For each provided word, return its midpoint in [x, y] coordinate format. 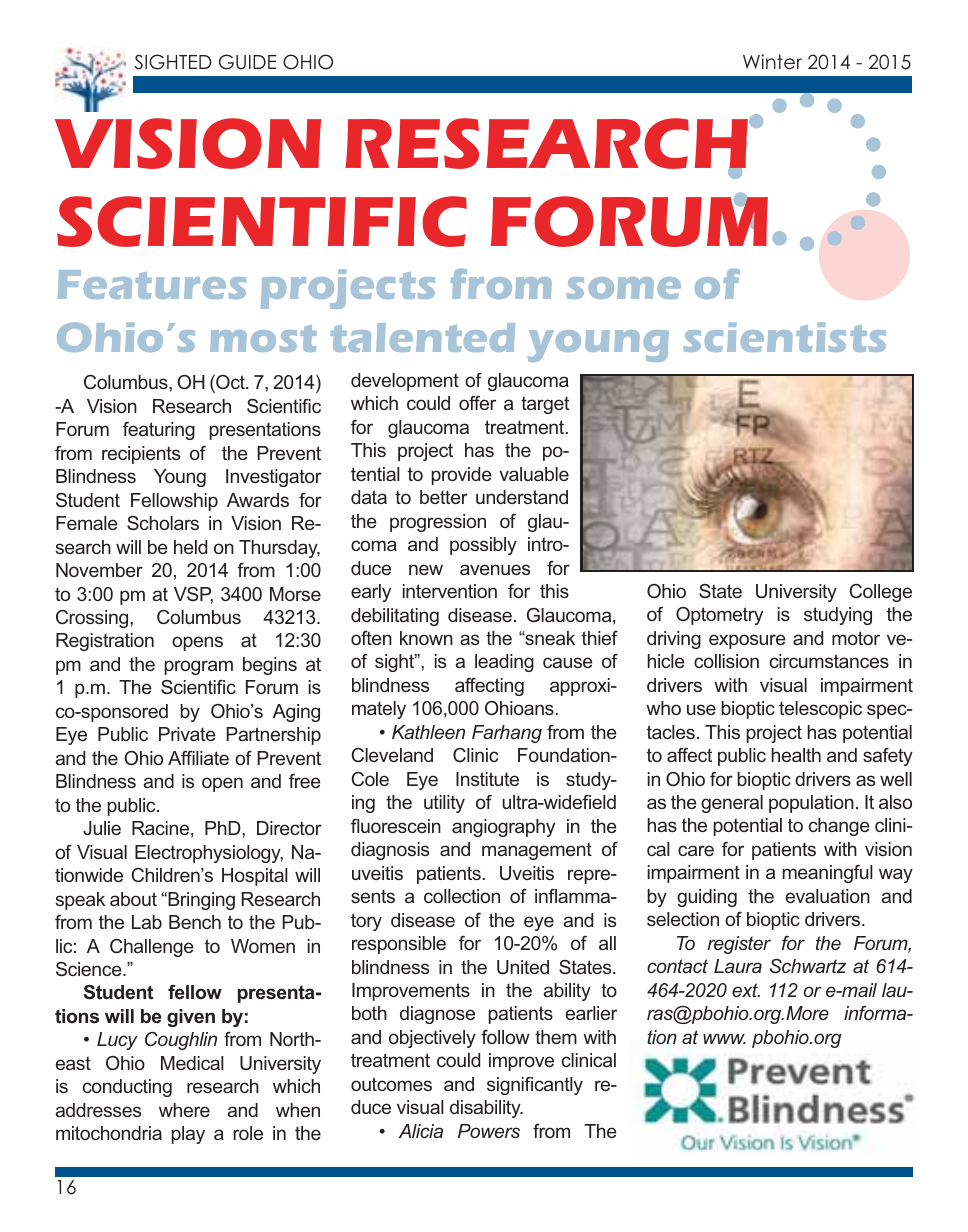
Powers [489, 1131]
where [184, 1110]
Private [187, 734]
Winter [772, 61]
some [624, 288]
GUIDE [248, 62]
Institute [487, 779]
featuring [159, 431]
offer [477, 403]
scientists [785, 337]
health [796, 755]
